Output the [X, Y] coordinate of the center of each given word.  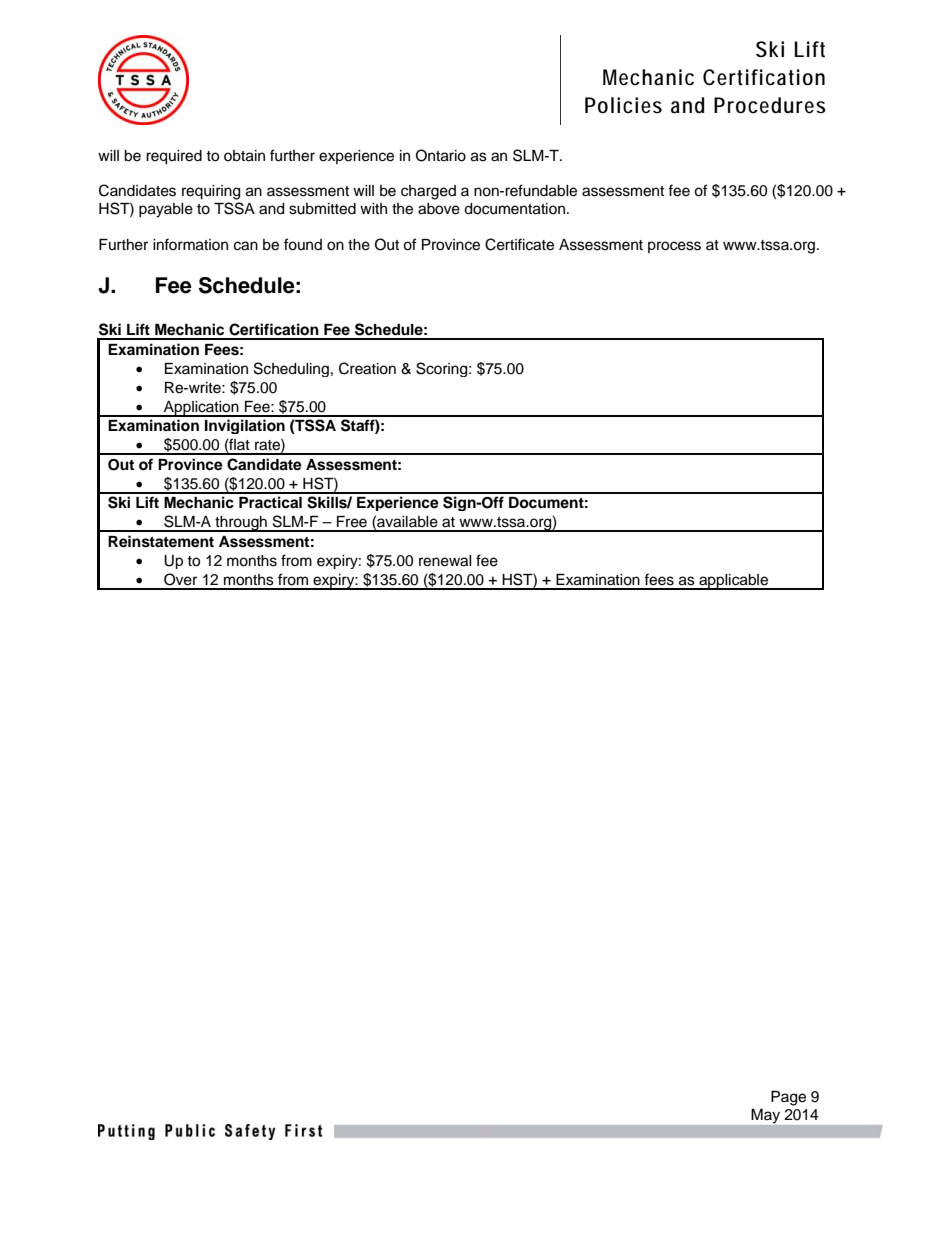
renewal [445, 561]
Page [788, 1098]
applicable [734, 582]
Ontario [441, 155]
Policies [623, 105]
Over [180, 579]
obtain [244, 156]
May [766, 1116]
